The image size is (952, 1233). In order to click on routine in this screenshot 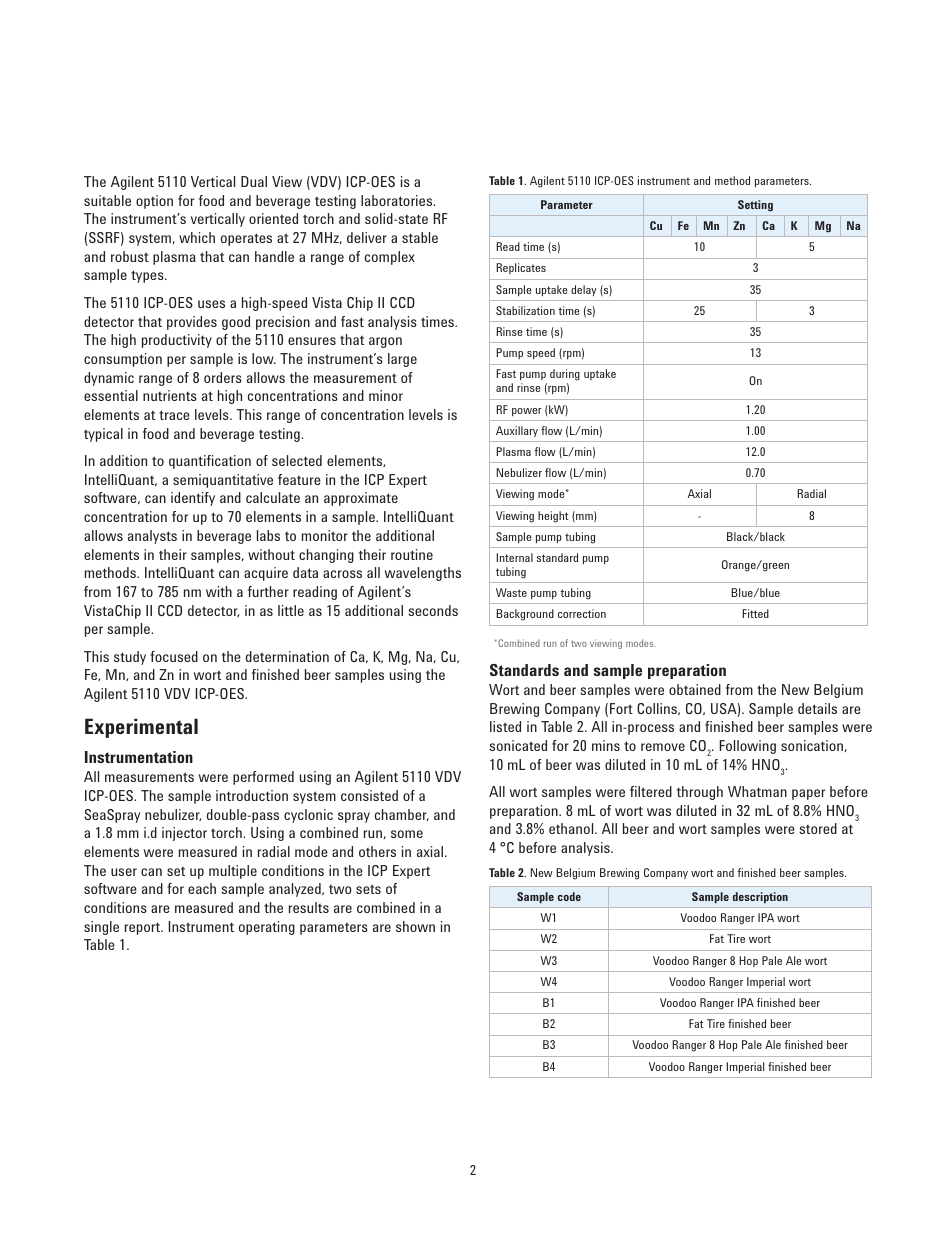, I will do `click(412, 554)`.
